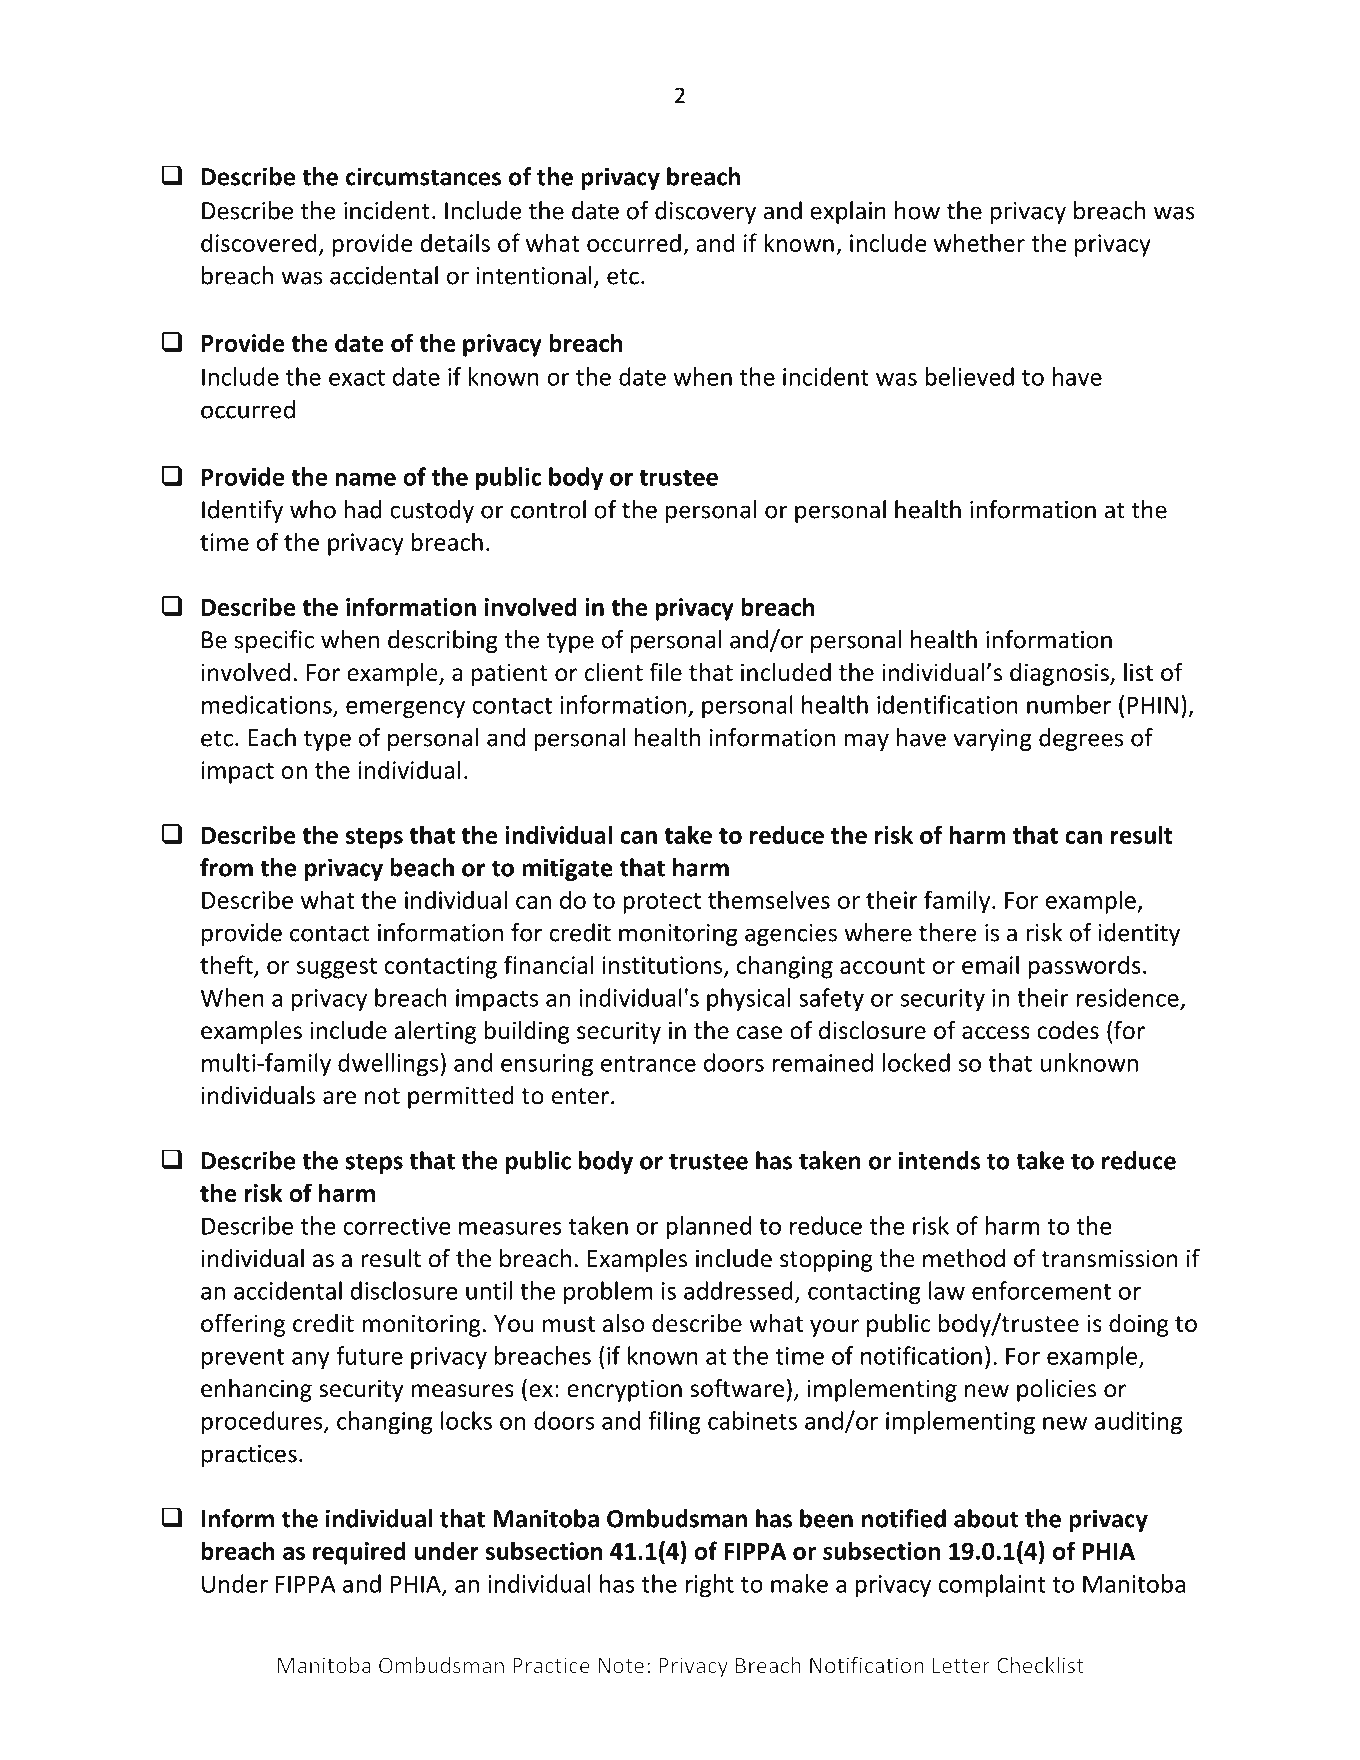  What do you see at coordinates (258, 242) in the document?
I see `discovered` at bounding box center [258, 242].
